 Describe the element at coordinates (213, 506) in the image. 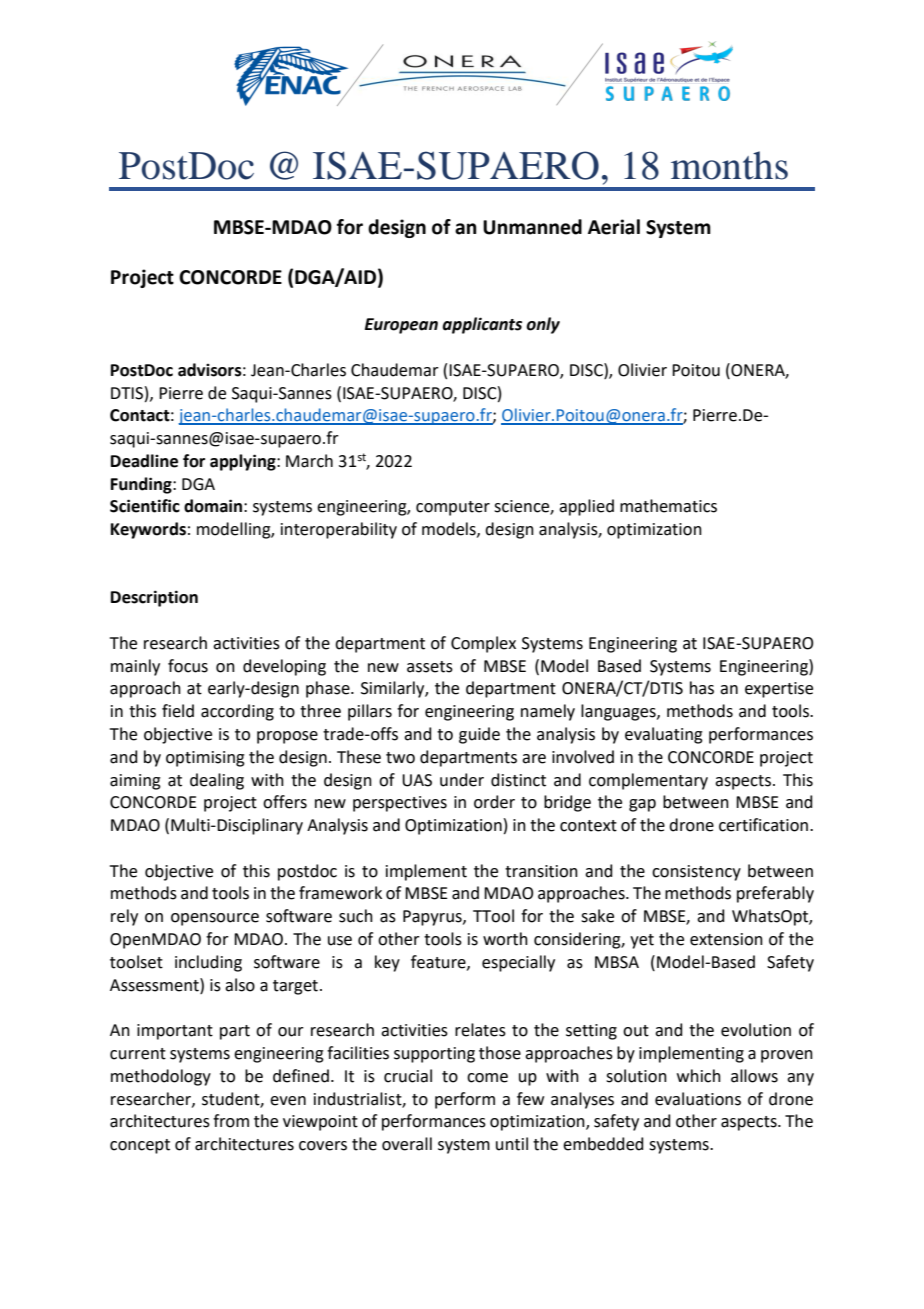

I see `domain` at that location.
